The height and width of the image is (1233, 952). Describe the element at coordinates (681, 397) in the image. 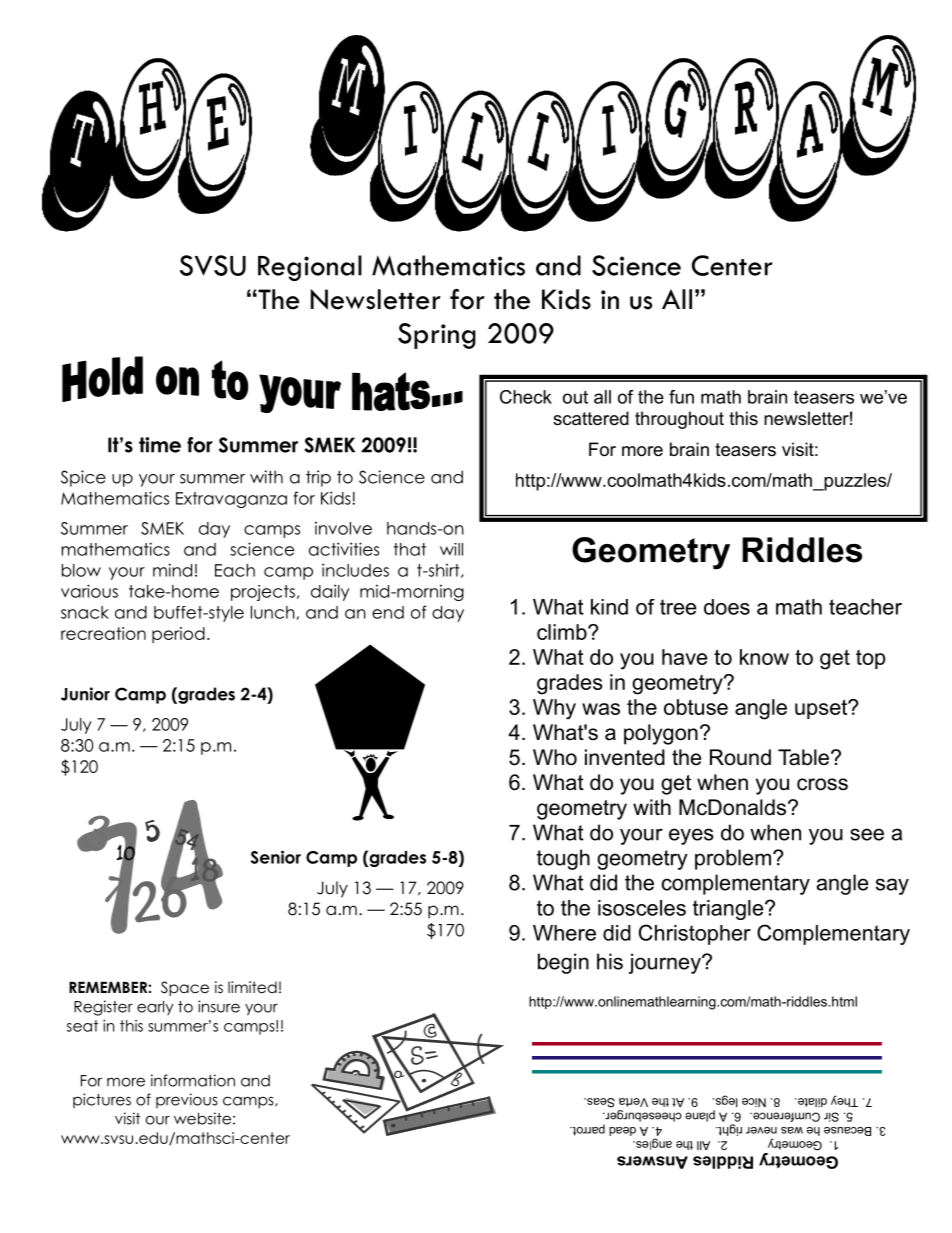

I see `fun` at that location.
